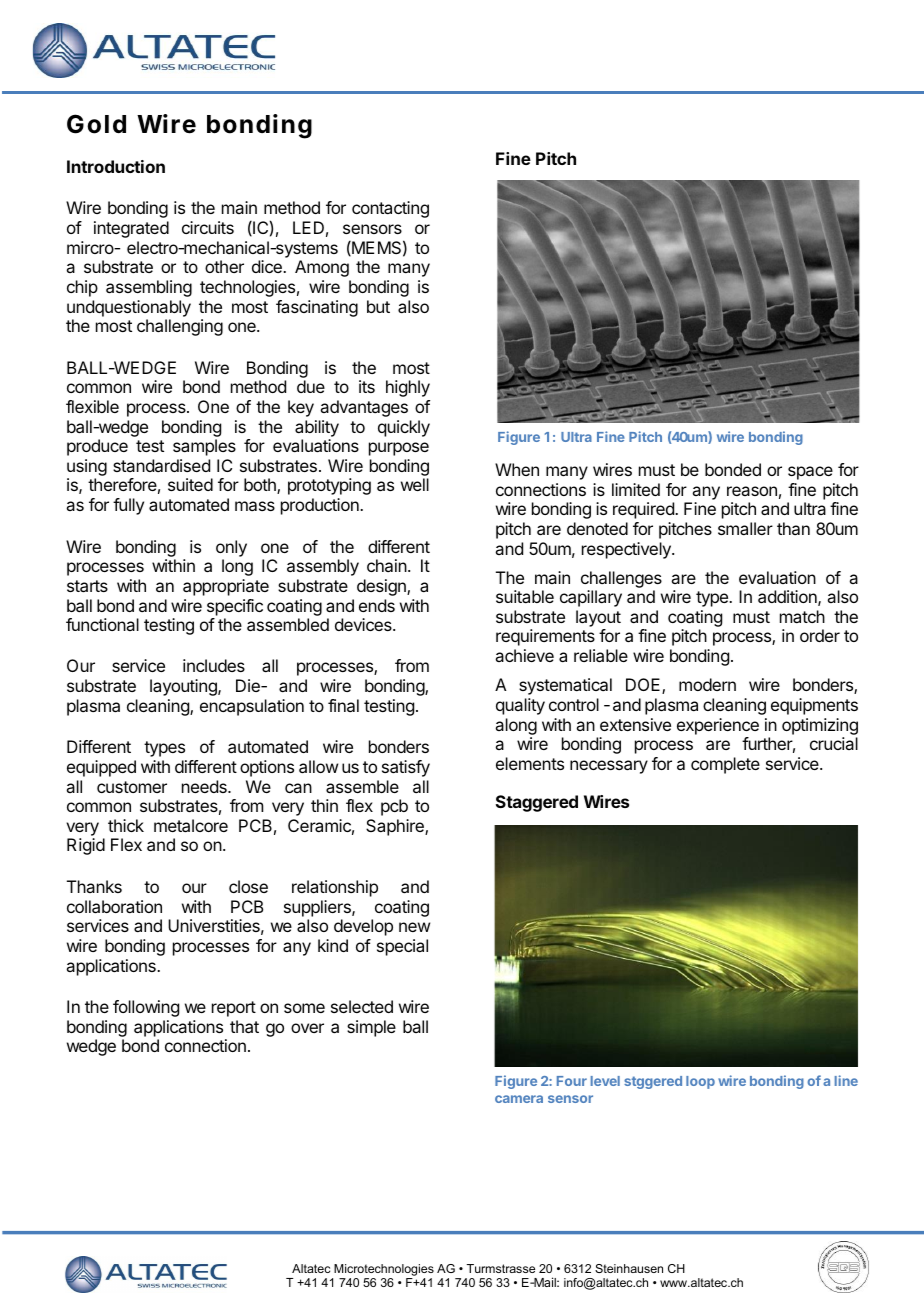  I want to click on contacting, so click(390, 209).
